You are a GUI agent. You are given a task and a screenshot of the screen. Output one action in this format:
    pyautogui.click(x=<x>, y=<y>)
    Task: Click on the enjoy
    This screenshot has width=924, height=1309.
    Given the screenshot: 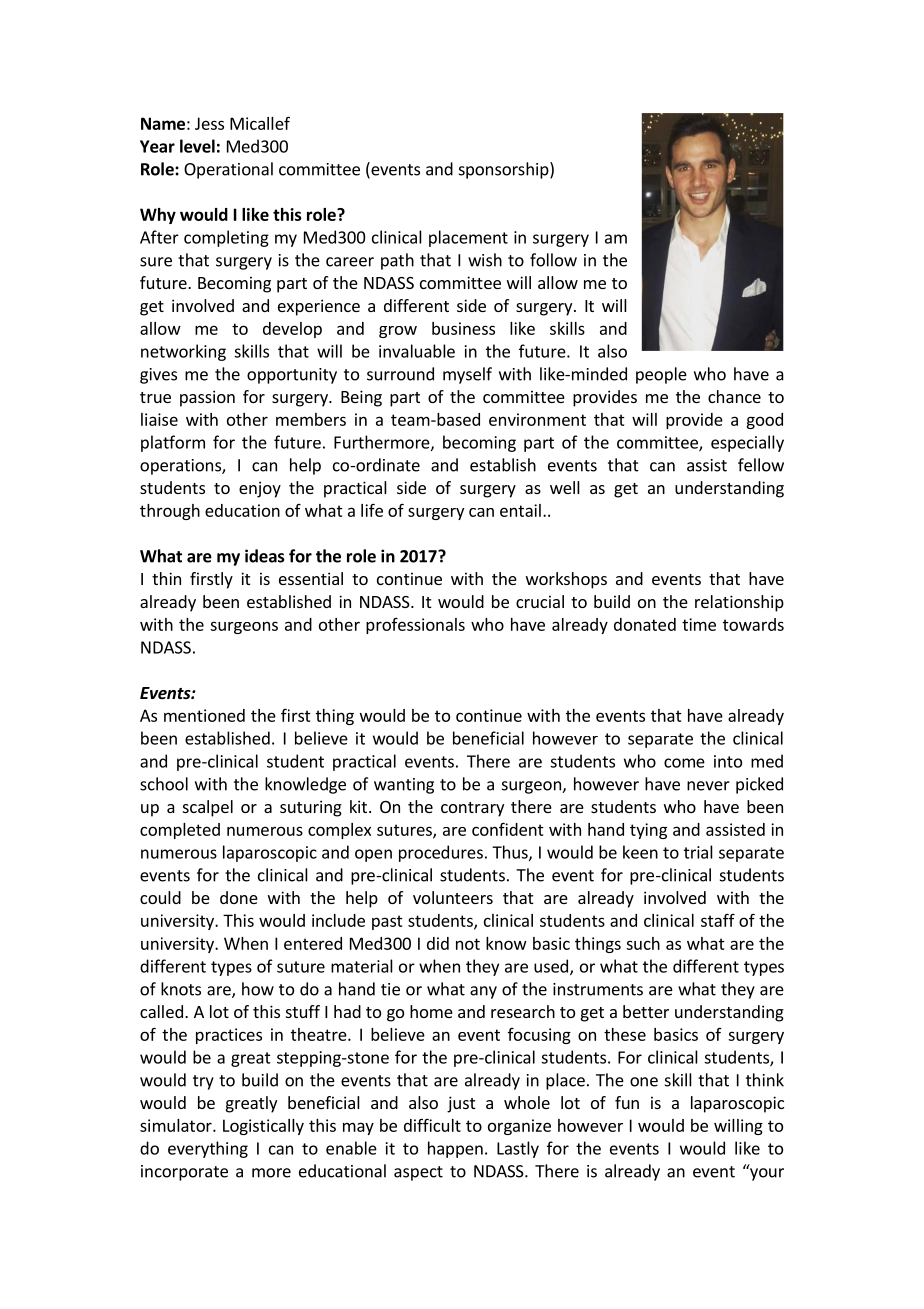 What is the action you would take?
    pyautogui.click(x=260, y=489)
